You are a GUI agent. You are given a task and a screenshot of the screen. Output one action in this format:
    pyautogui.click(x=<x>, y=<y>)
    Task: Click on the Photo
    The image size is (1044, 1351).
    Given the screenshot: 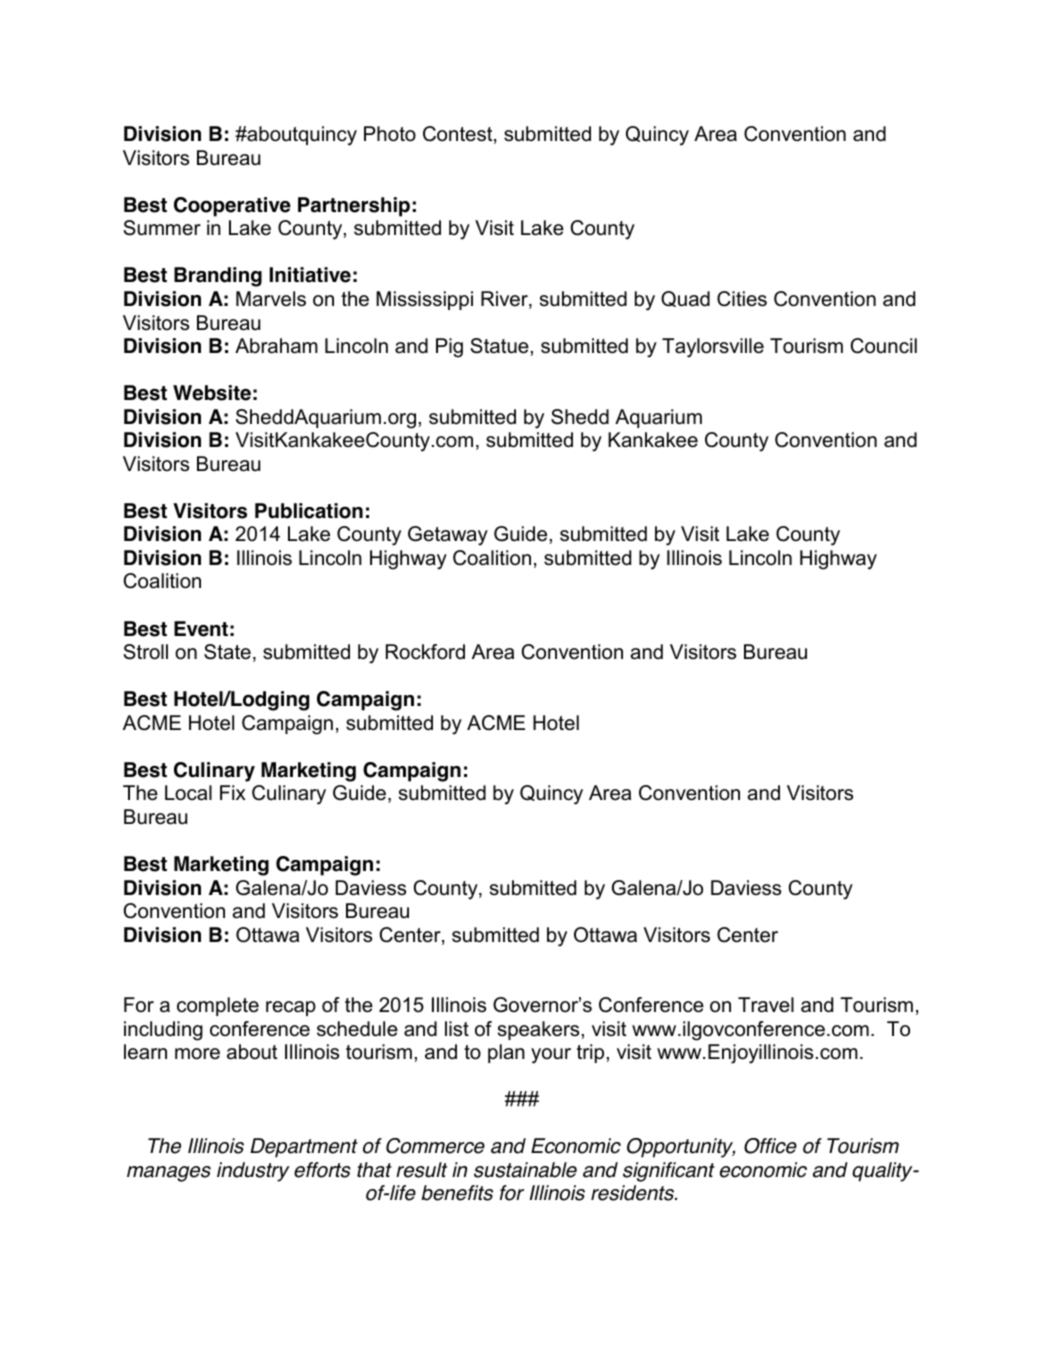 What is the action you would take?
    pyautogui.click(x=390, y=134)
